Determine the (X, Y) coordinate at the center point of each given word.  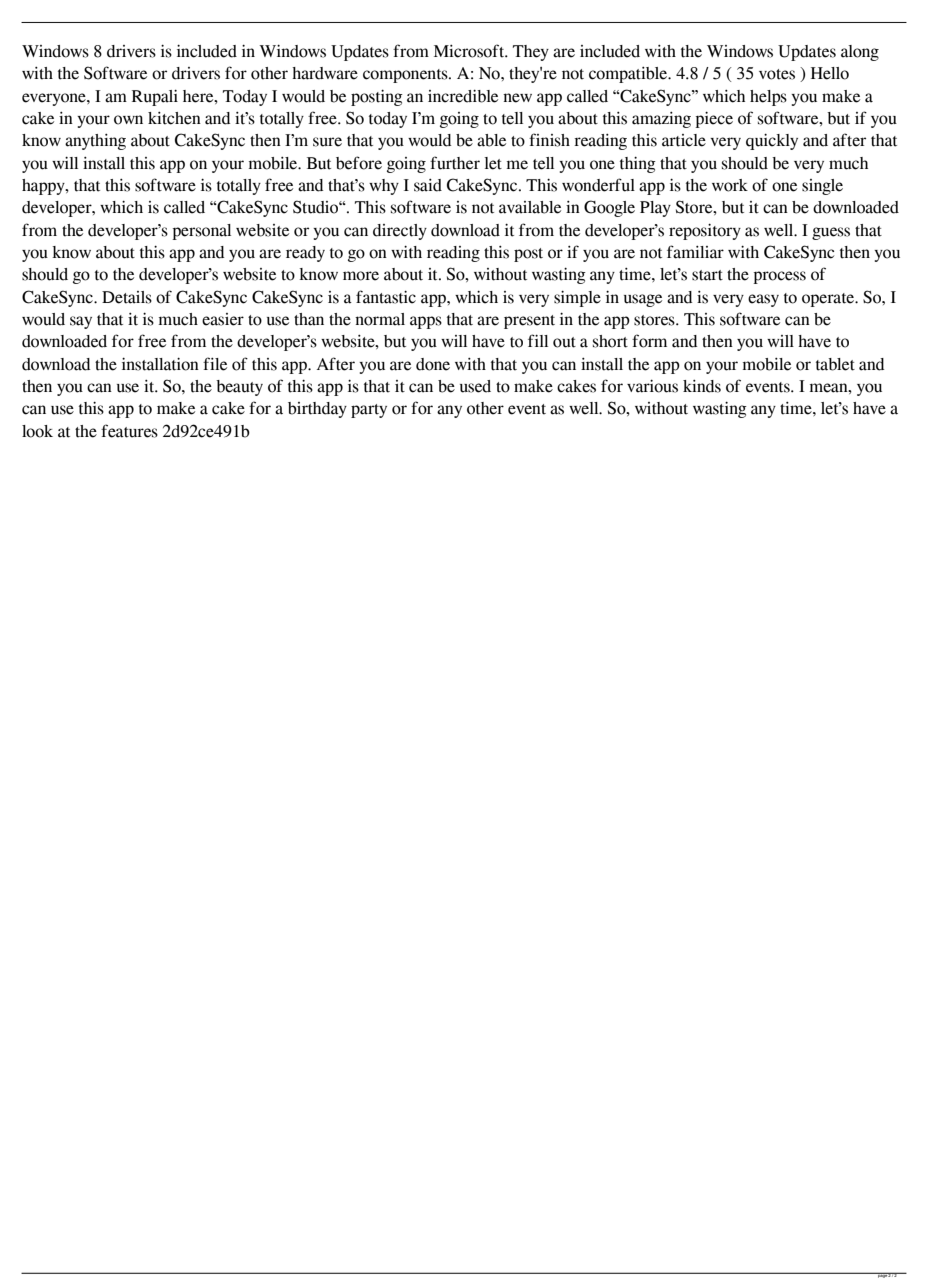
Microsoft (470, 51)
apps (426, 322)
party (369, 411)
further (455, 163)
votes (777, 74)
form (649, 341)
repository (705, 231)
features (129, 431)
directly (400, 232)
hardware (325, 73)
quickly (772, 141)
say (81, 322)
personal (201, 232)
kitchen (174, 118)
